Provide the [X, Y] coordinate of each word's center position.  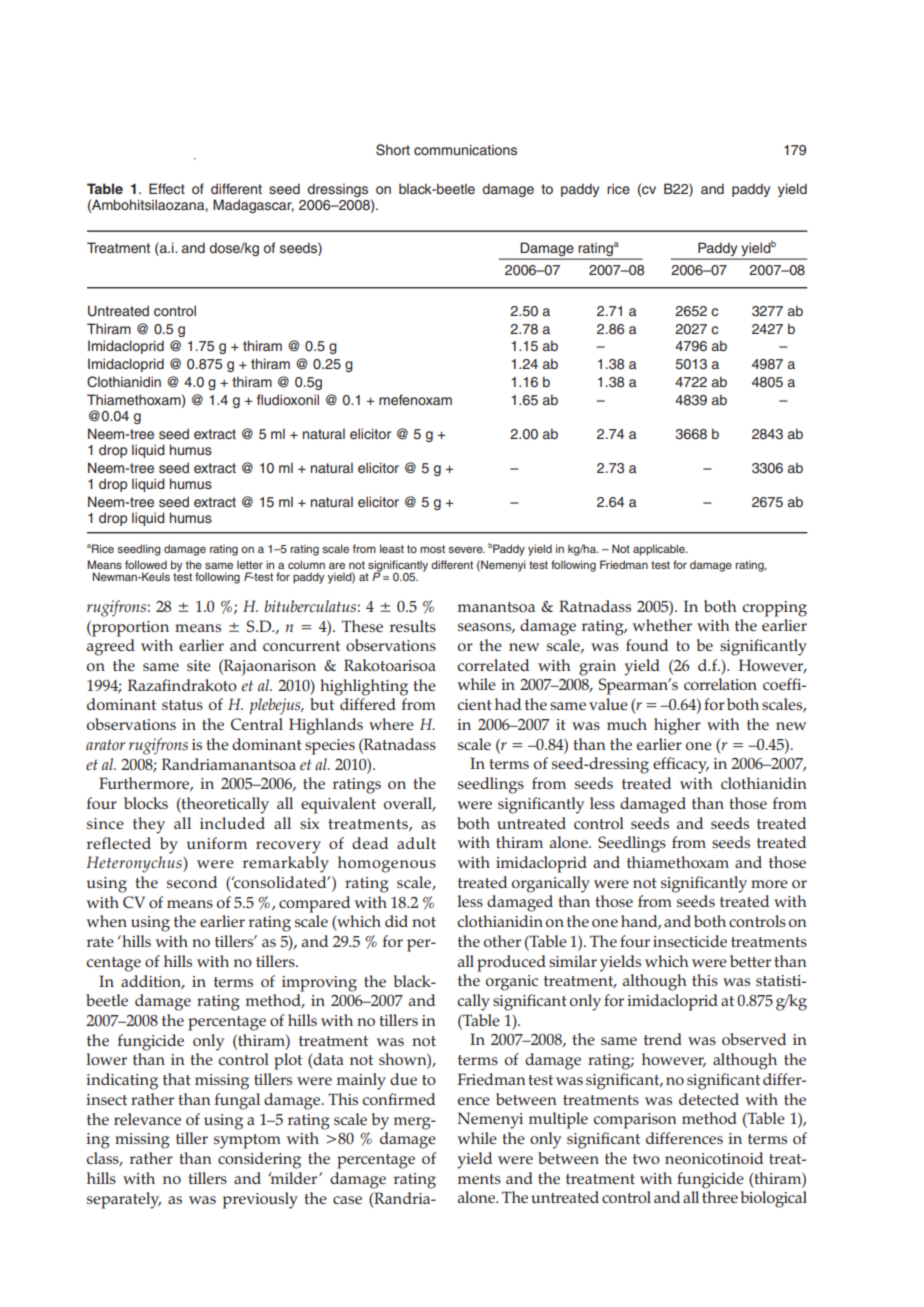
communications [465, 149]
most [432, 549]
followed [146, 564]
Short [393, 150]
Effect [167, 189]
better [750, 961]
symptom [247, 1141]
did [396, 921]
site [199, 665]
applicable [660, 550]
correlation [720, 684]
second [192, 882]
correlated [493, 665]
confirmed [398, 1099]
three [720, 1197]
